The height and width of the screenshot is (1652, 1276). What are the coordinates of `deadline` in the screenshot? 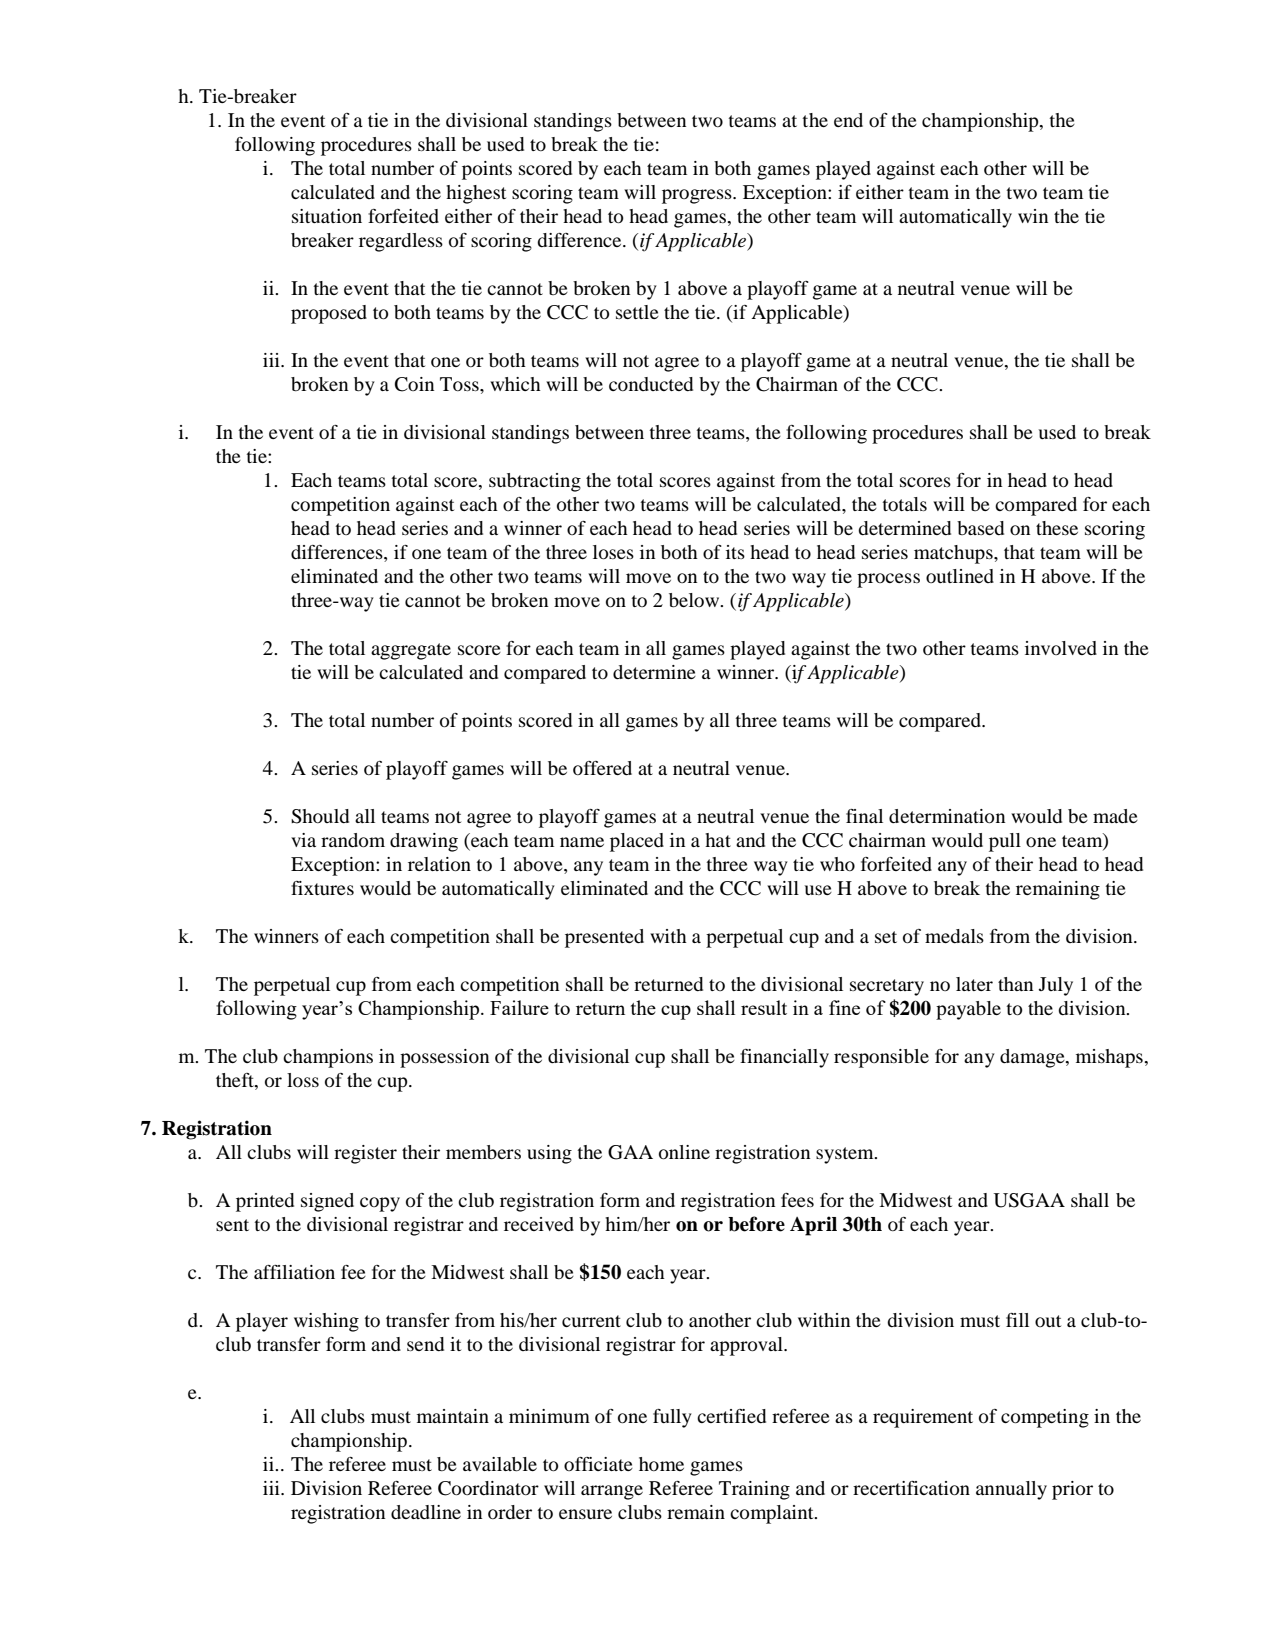 It's located at (426, 1512).
